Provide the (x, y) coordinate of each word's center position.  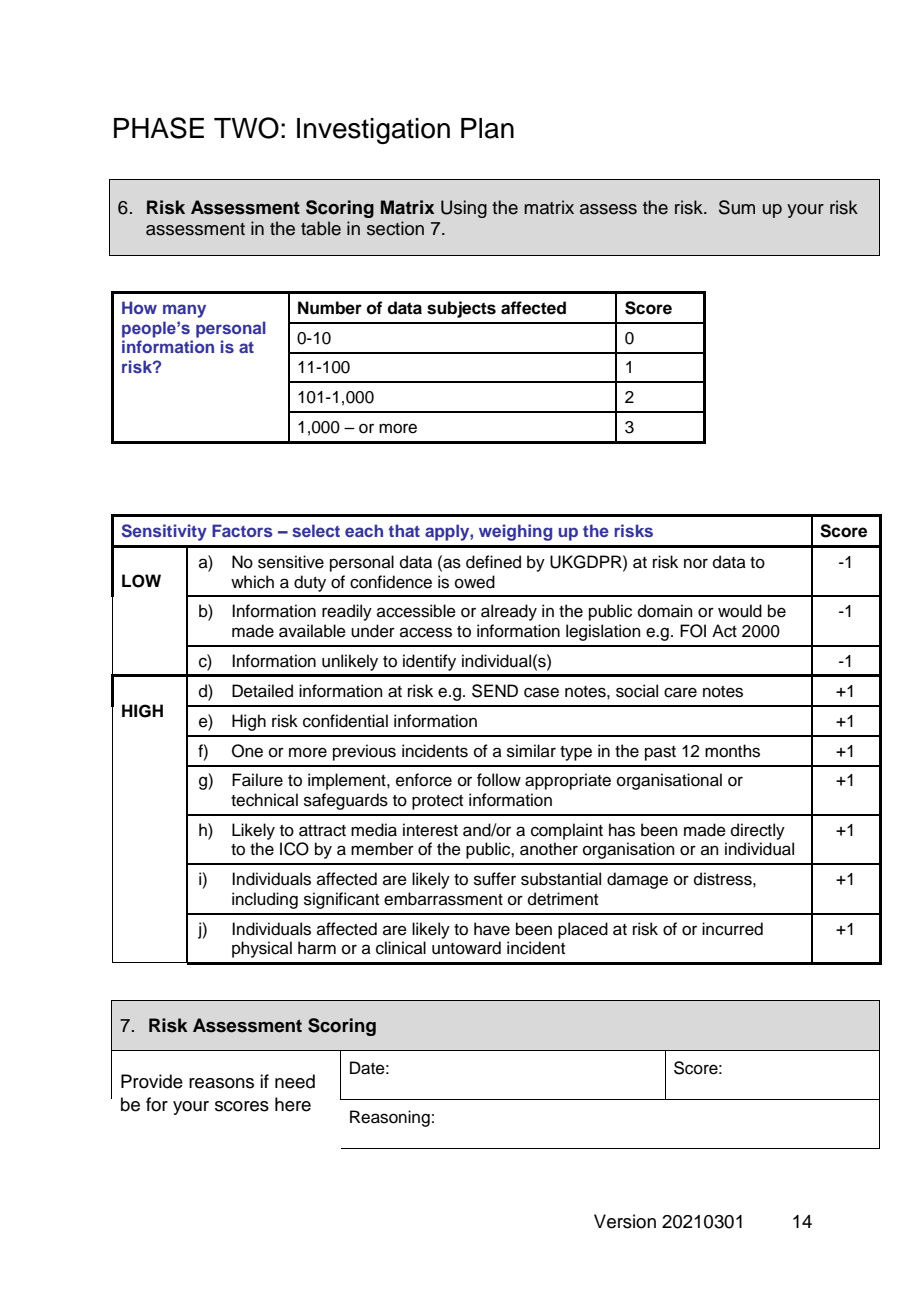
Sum (737, 207)
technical (264, 800)
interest (430, 830)
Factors (242, 530)
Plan (487, 128)
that (404, 530)
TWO (246, 128)
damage (637, 880)
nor (696, 563)
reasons (221, 1083)
